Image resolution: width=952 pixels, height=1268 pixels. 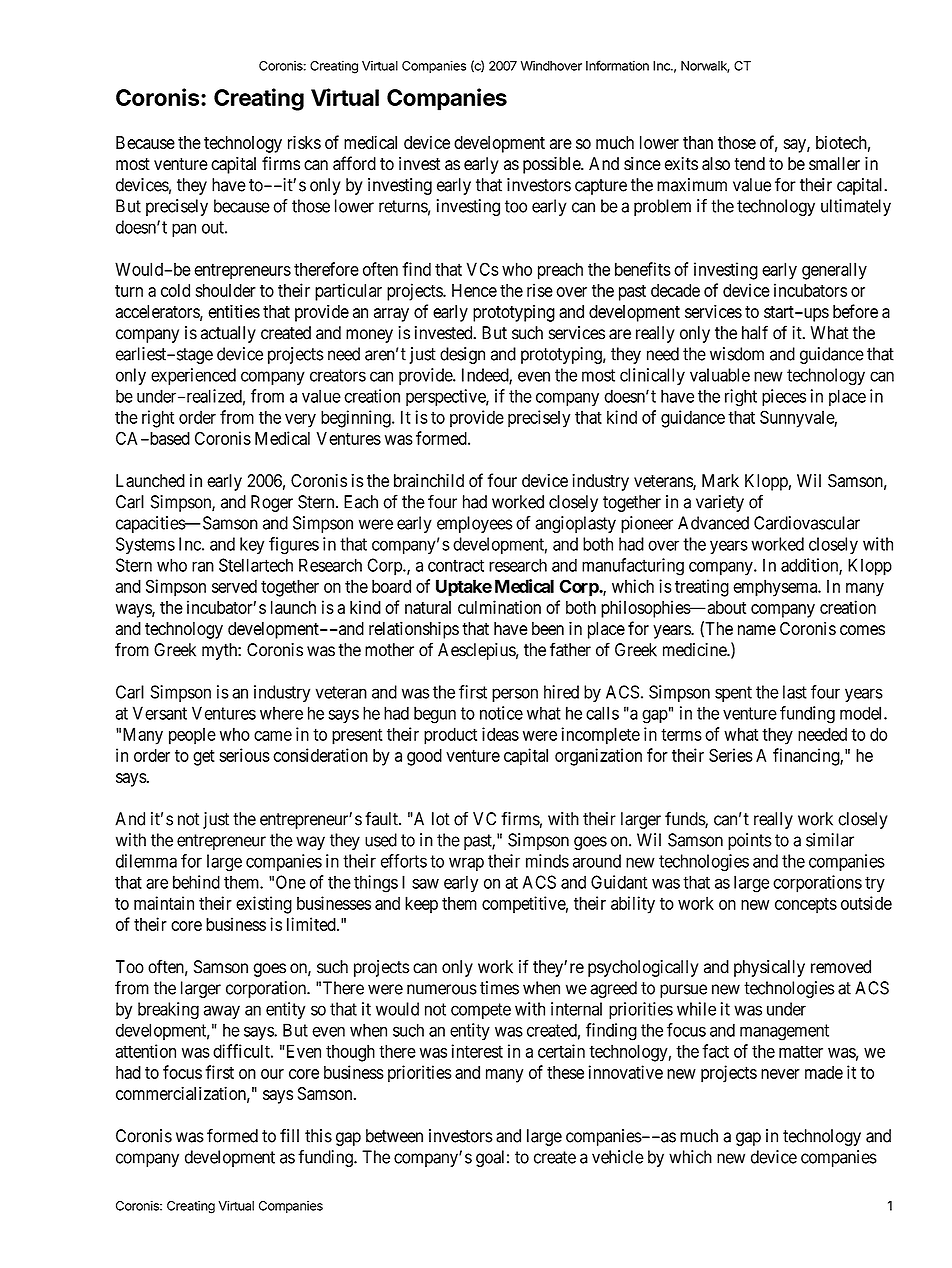 I want to click on very, so click(x=300, y=421).
